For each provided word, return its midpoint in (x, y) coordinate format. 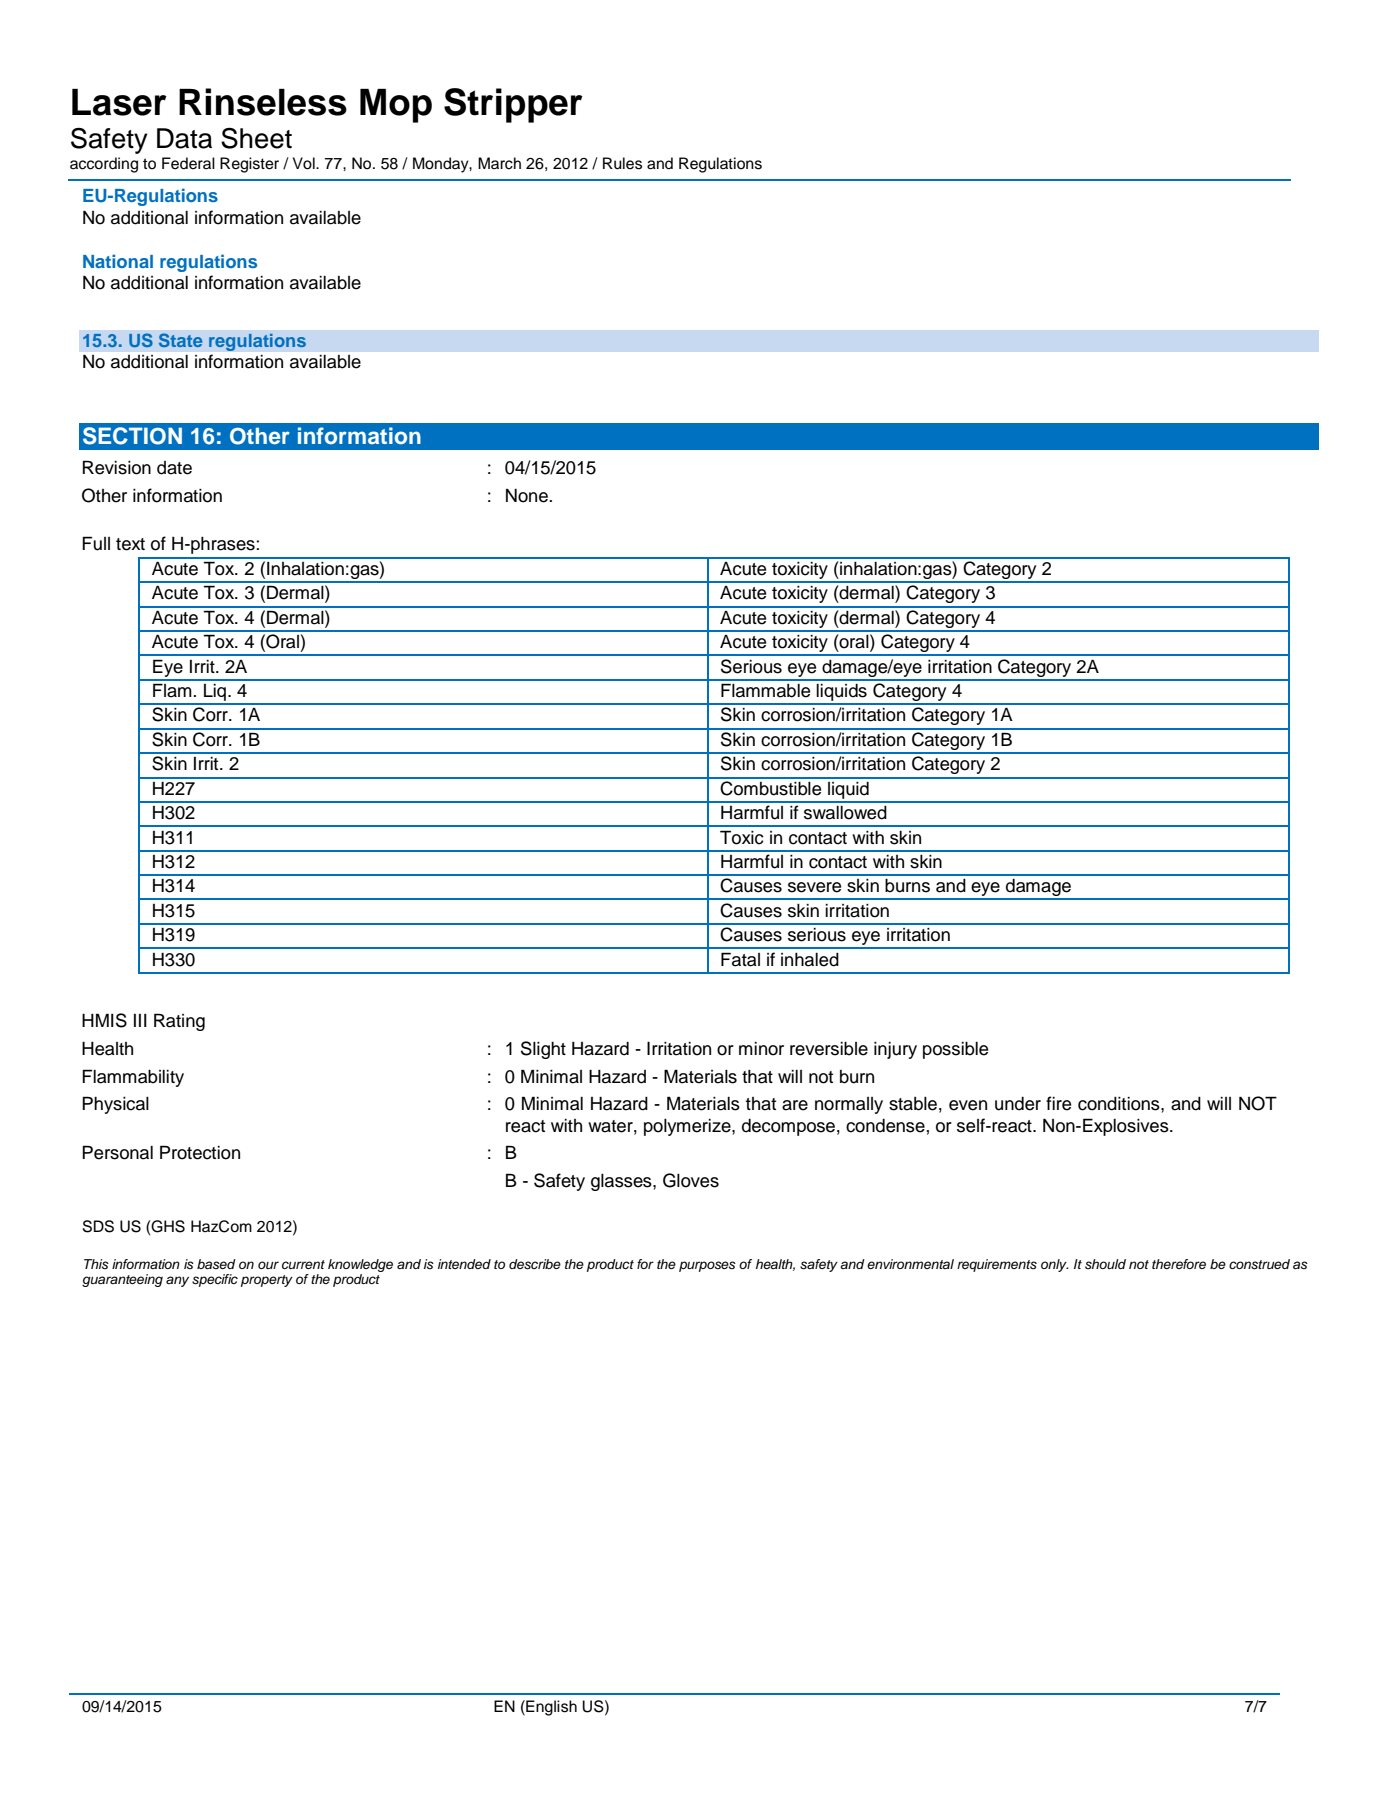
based (216, 1264)
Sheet (256, 138)
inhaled (810, 960)
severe (814, 887)
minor (761, 1049)
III (140, 1020)
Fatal (740, 959)
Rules (622, 163)
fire (1058, 1103)
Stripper (513, 105)
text (130, 544)
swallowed (845, 813)
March (499, 163)
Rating (179, 1022)
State (180, 340)
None (528, 496)
